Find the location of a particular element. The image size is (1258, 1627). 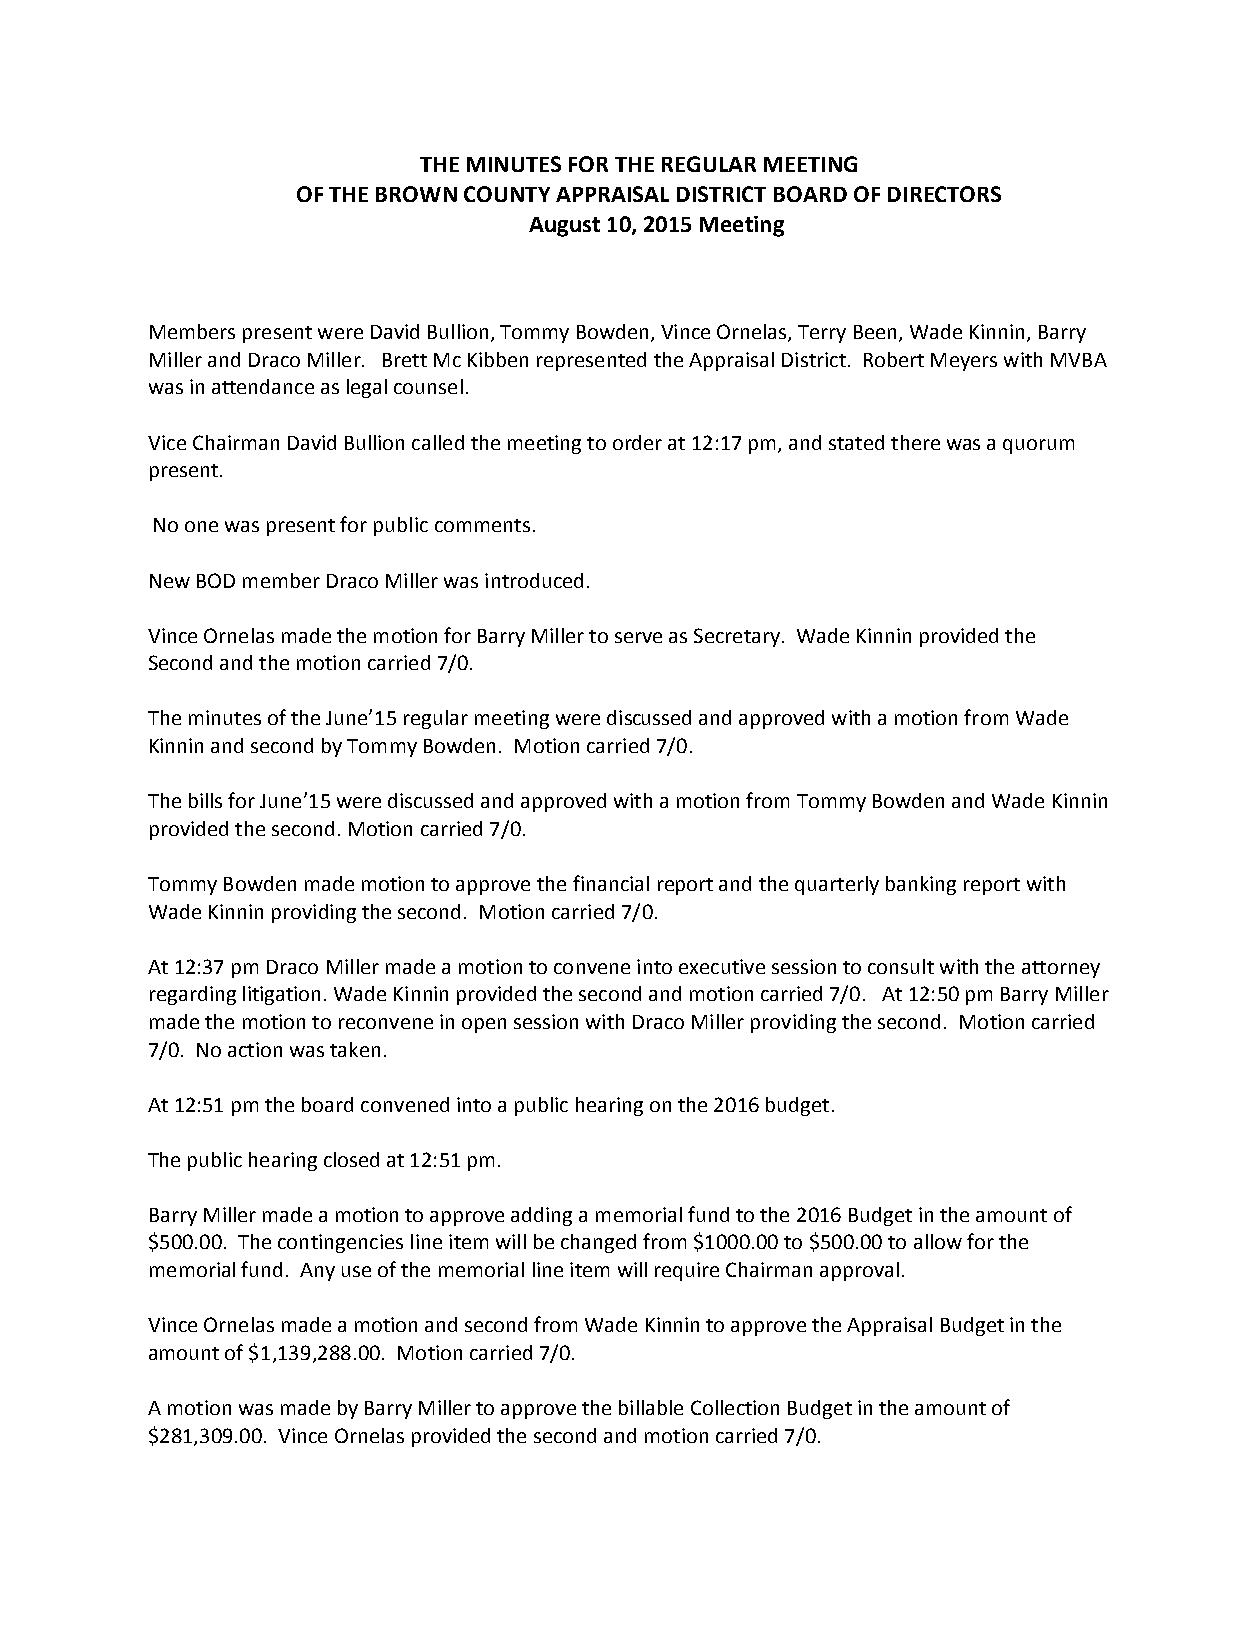

billable is located at coordinates (651, 1407).
